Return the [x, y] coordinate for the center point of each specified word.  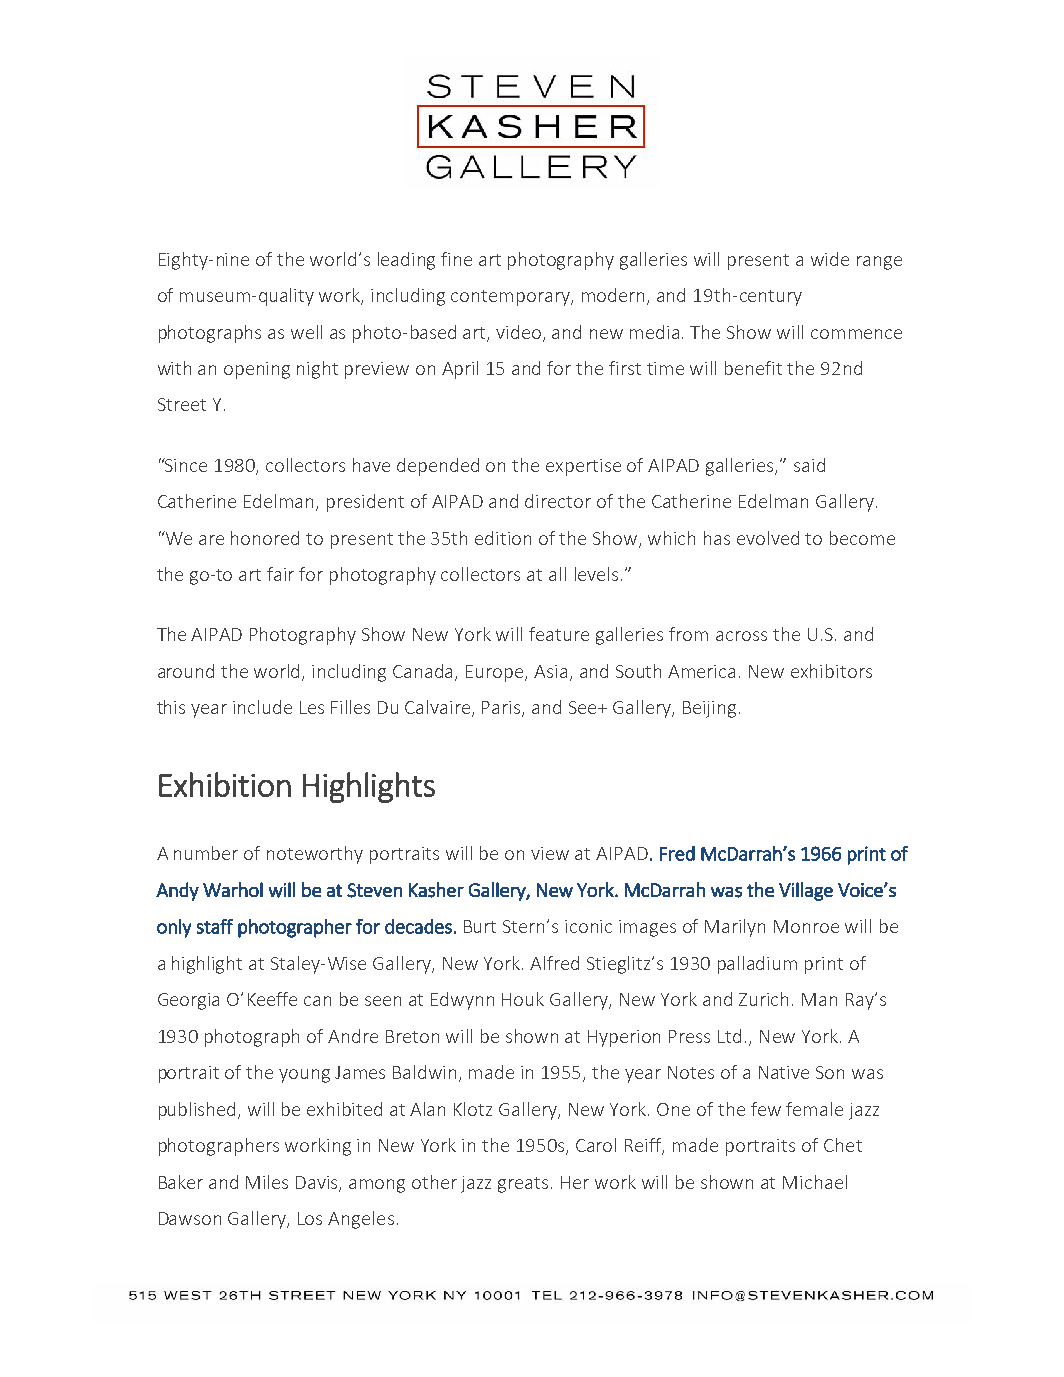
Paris [502, 709]
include [262, 707]
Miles [267, 1182]
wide [830, 259]
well [306, 332]
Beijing [709, 709]
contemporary [512, 298]
